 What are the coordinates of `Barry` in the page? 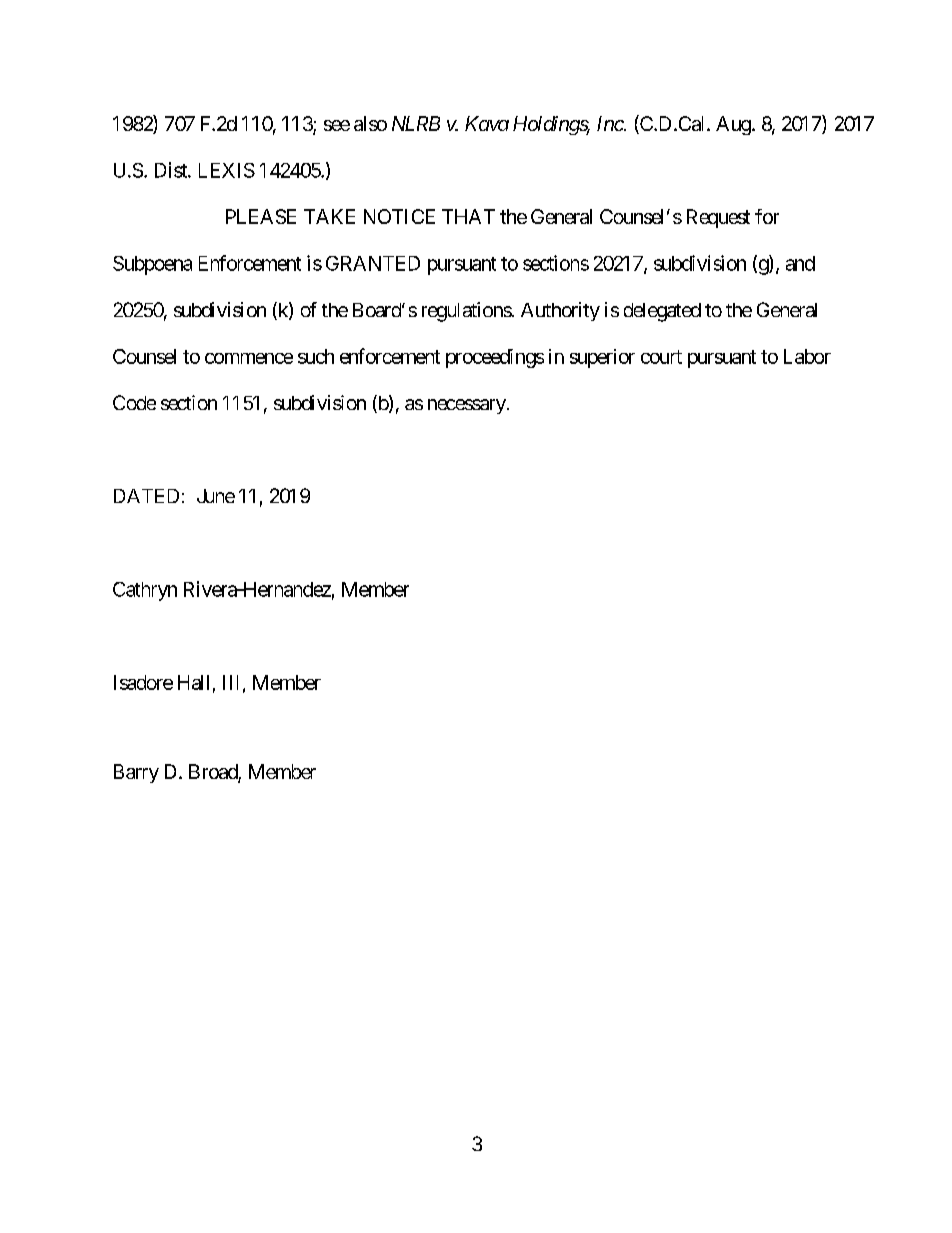 It's located at (136, 773).
